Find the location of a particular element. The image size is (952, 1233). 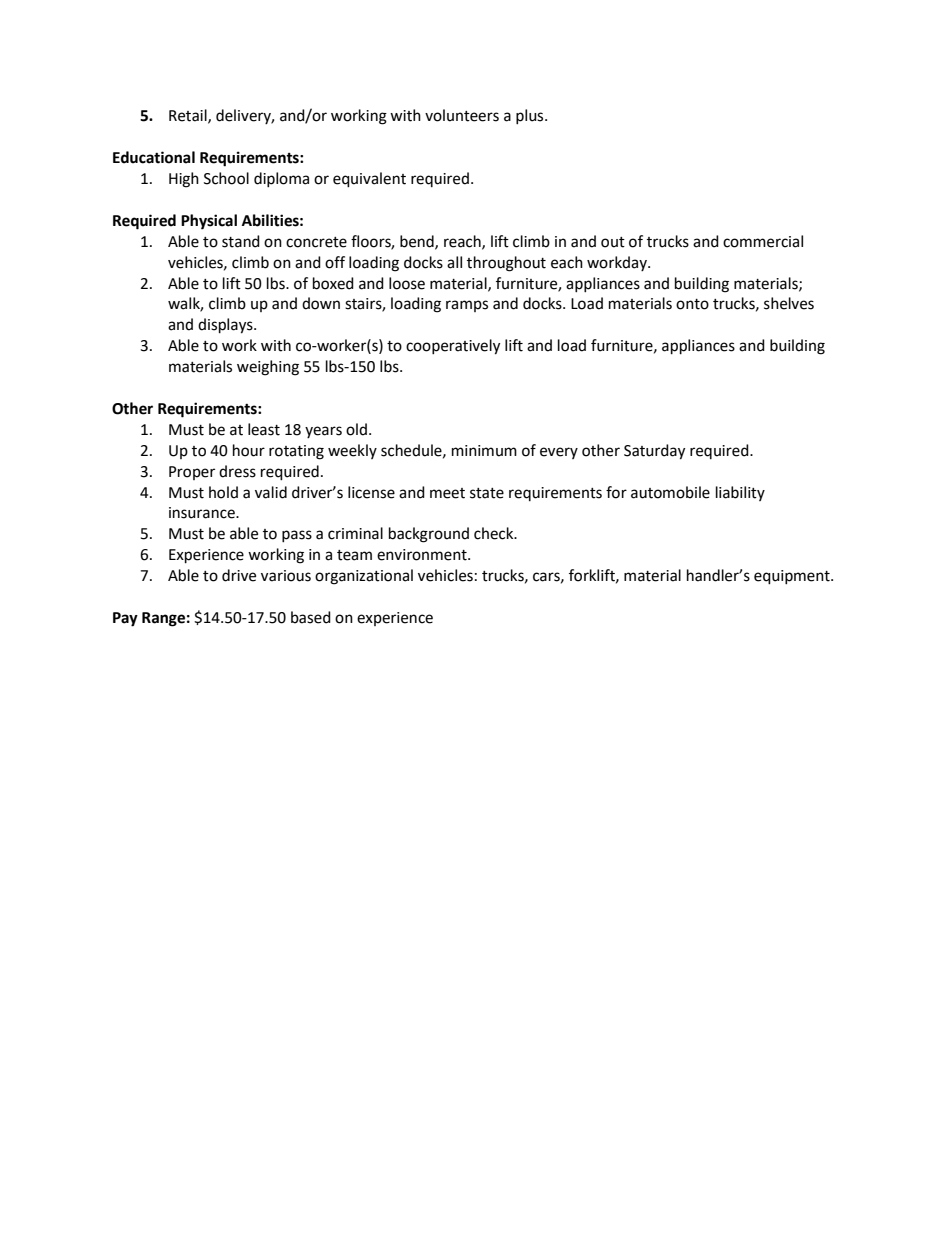

minimum is located at coordinates (484, 451).
